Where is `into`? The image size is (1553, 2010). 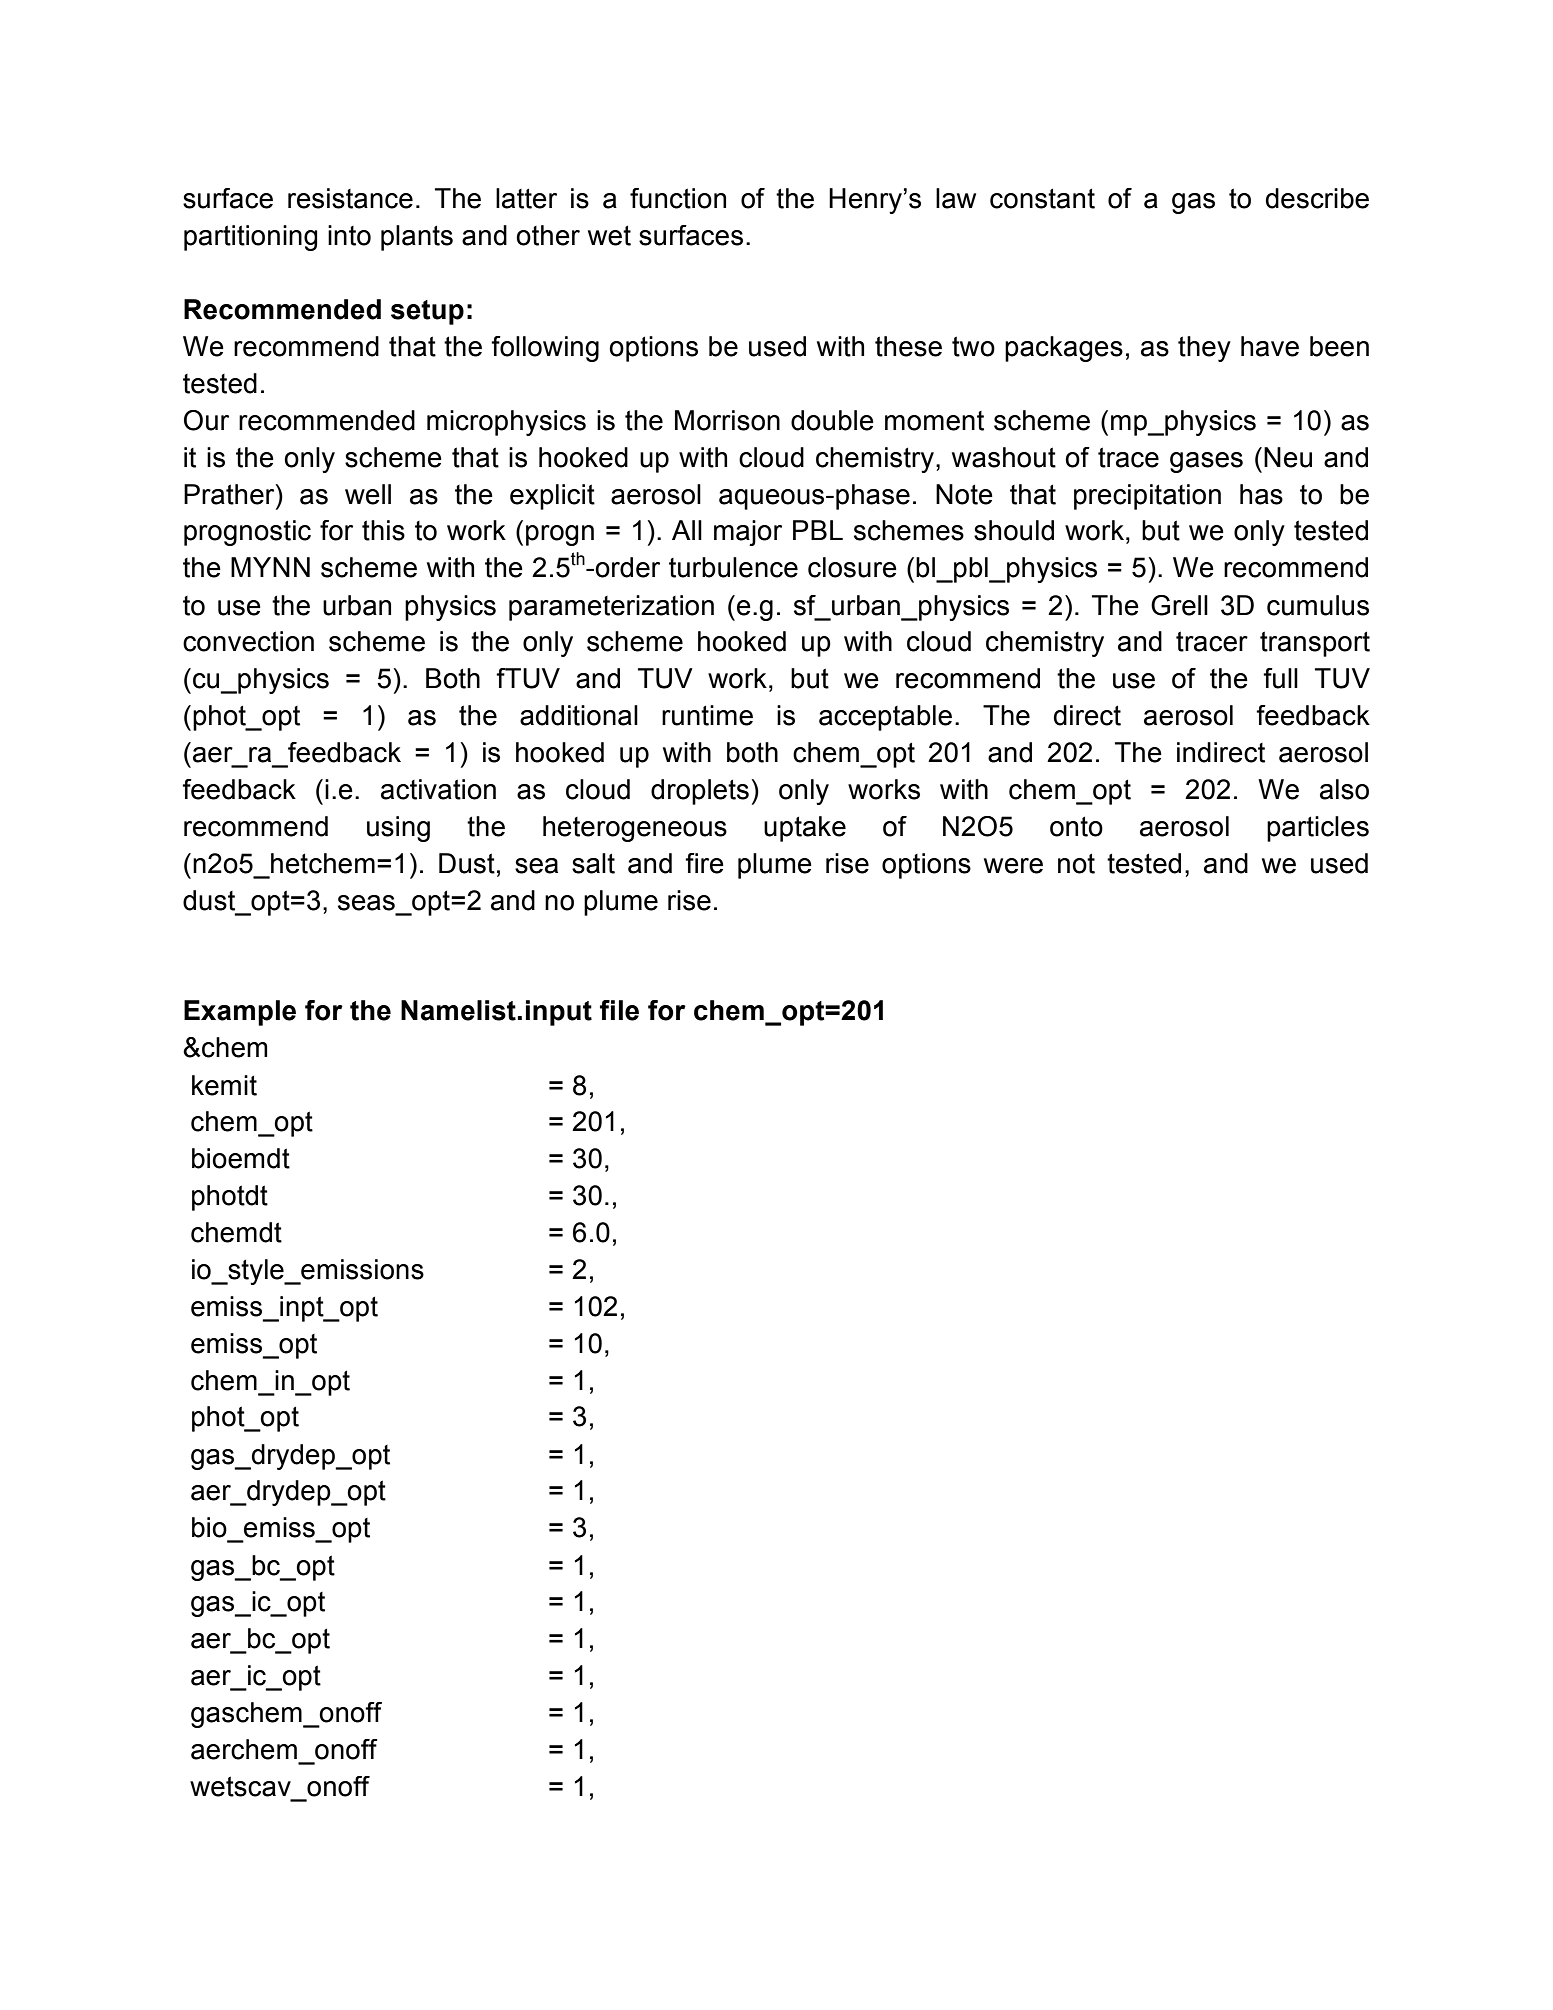
into is located at coordinates (349, 235).
